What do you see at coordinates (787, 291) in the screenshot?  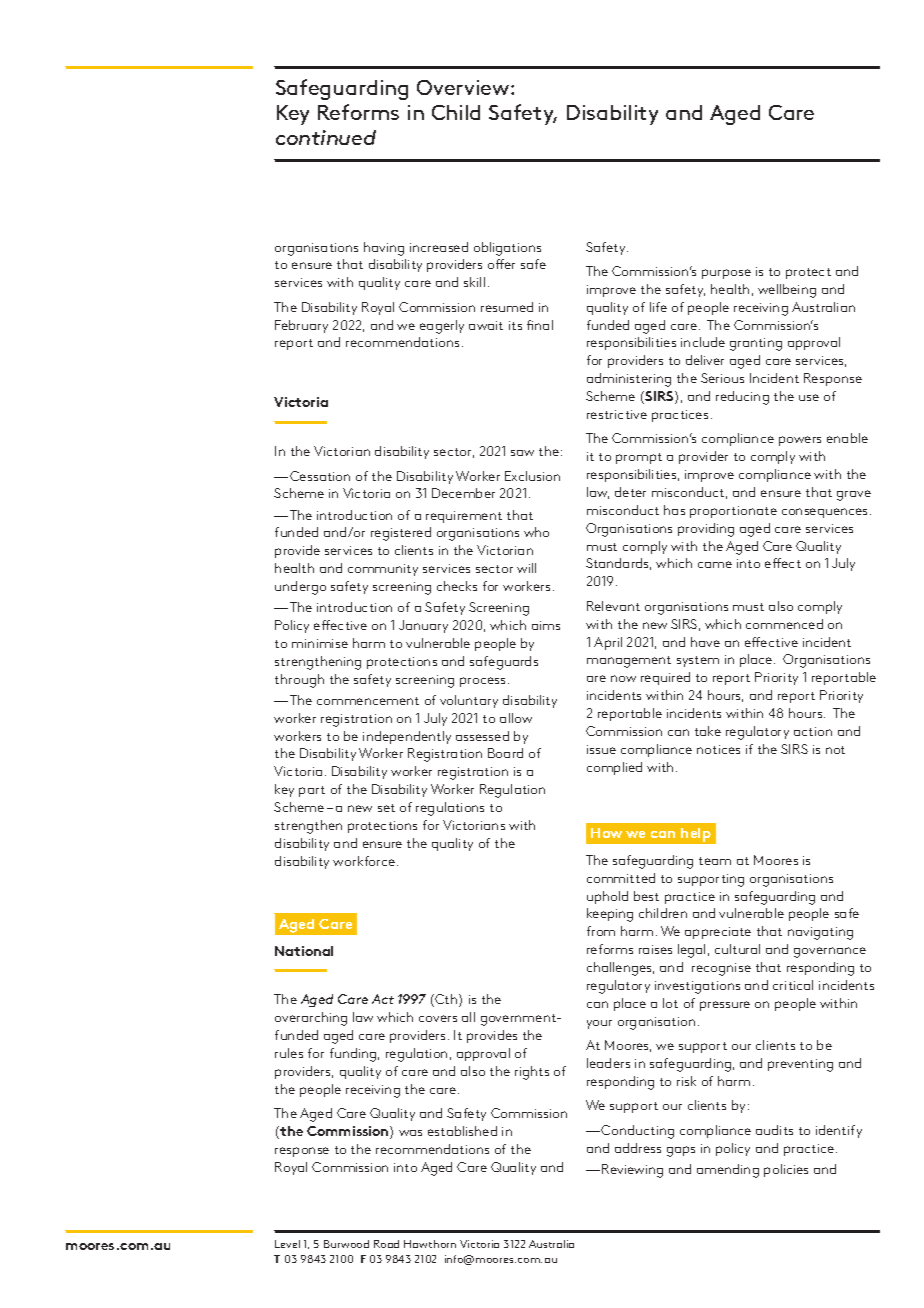 I see `wellbeing` at bounding box center [787, 291].
